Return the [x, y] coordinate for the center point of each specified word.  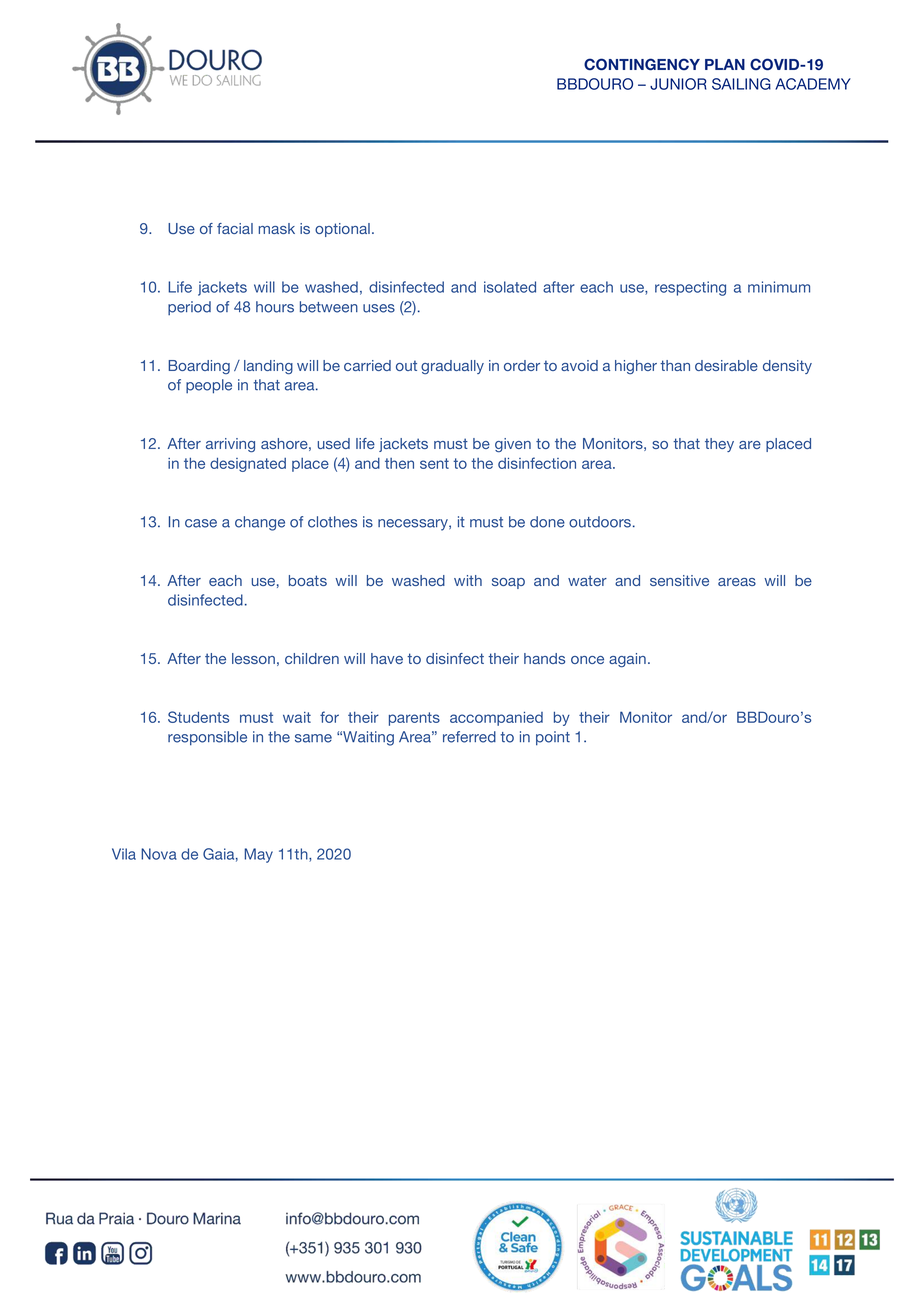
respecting [690, 288]
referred [469, 737]
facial [235, 228]
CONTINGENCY [642, 64]
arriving [230, 445]
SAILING [741, 84]
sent [434, 463]
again [627, 660]
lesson [253, 658]
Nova [159, 854]
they [719, 445]
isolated [510, 287]
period [189, 308]
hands [544, 658]
